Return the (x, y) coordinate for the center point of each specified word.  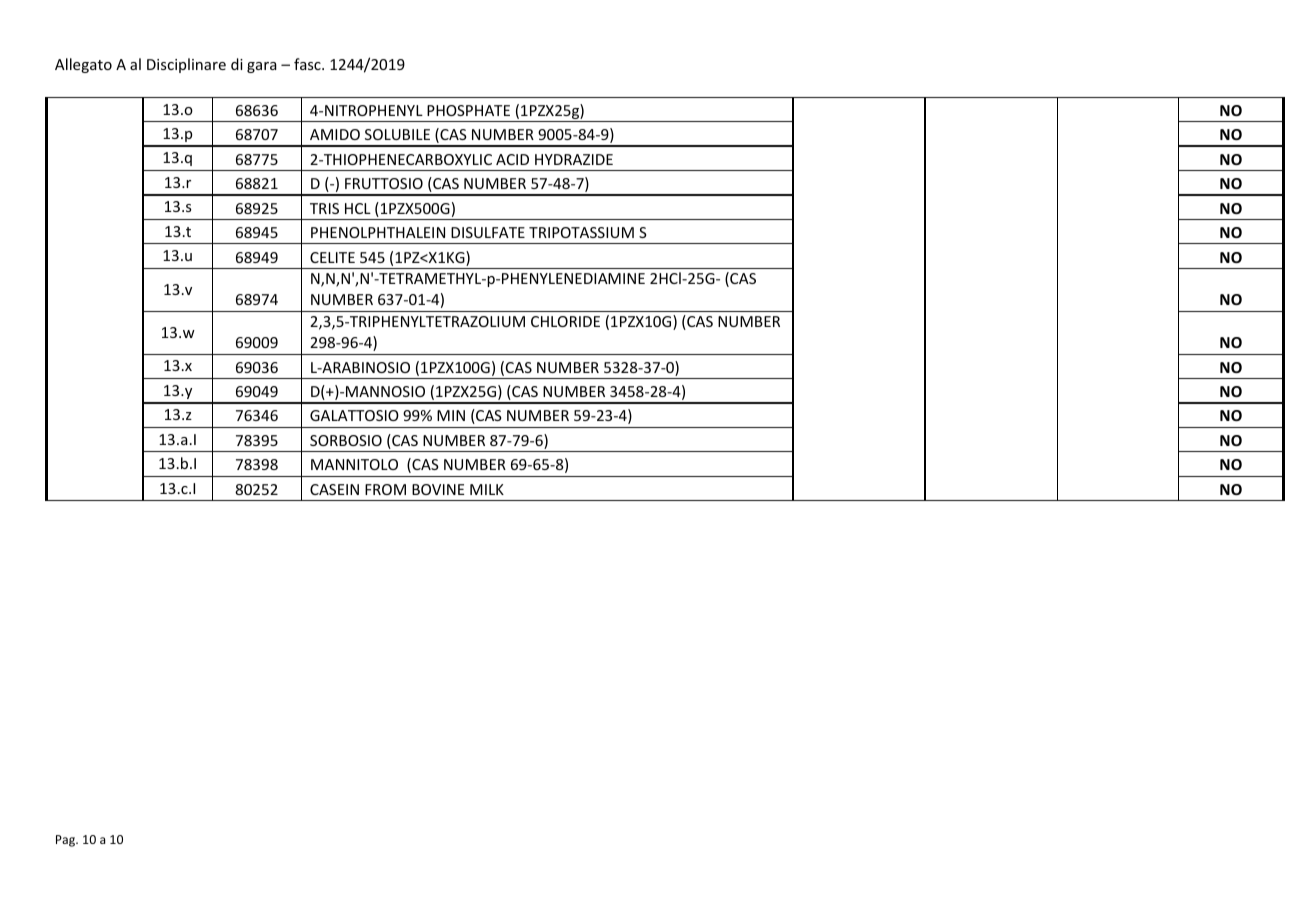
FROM (385, 489)
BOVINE (438, 489)
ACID (512, 159)
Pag (67, 841)
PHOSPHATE (468, 110)
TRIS (324, 208)
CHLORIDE (565, 321)
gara (262, 67)
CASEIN (334, 489)
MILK (487, 489)
